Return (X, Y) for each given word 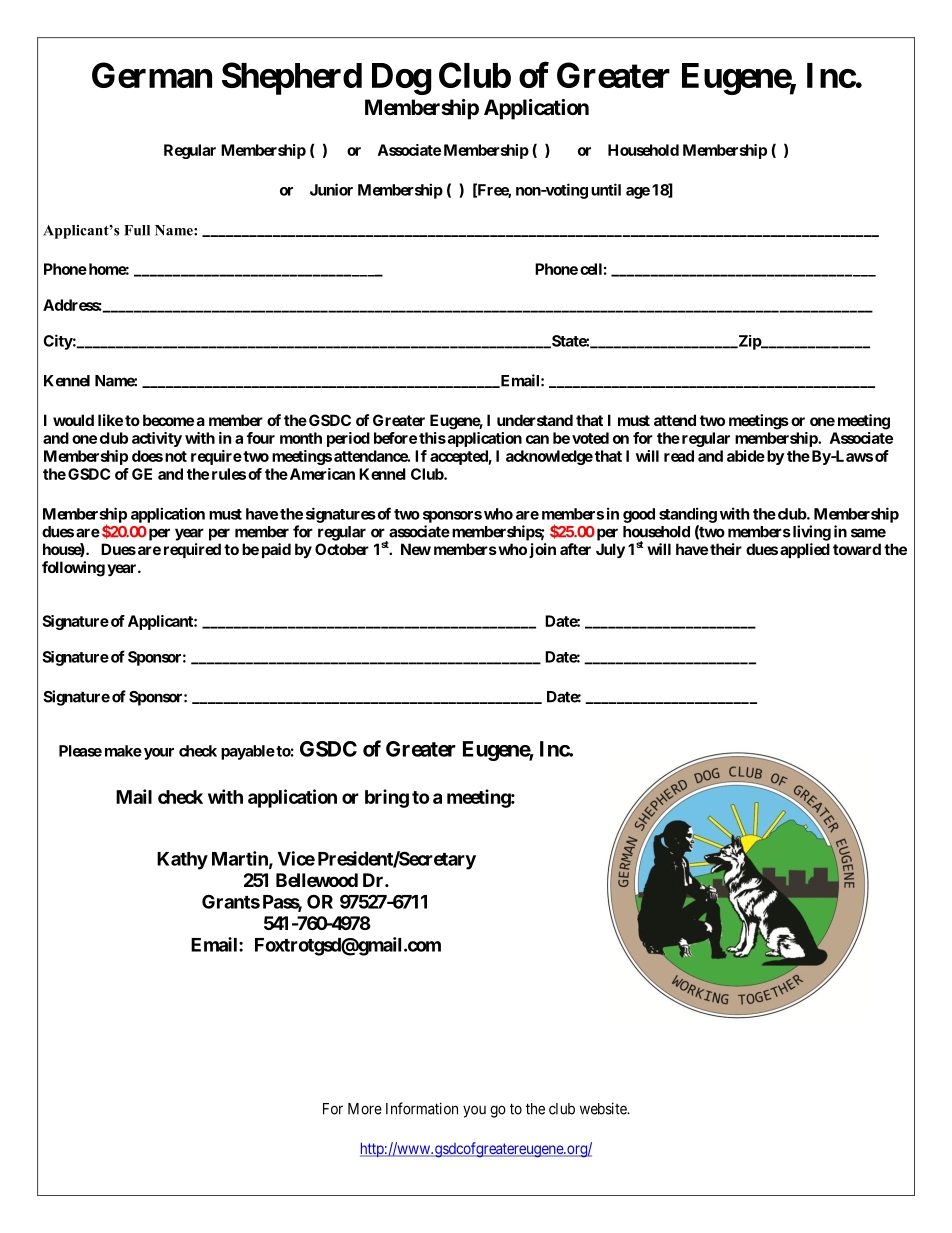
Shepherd (292, 78)
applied (805, 550)
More (365, 1109)
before (395, 438)
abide (746, 456)
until (606, 189)
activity (157, 439)
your (157, 754)
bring (387, 798)
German (152, 75)
